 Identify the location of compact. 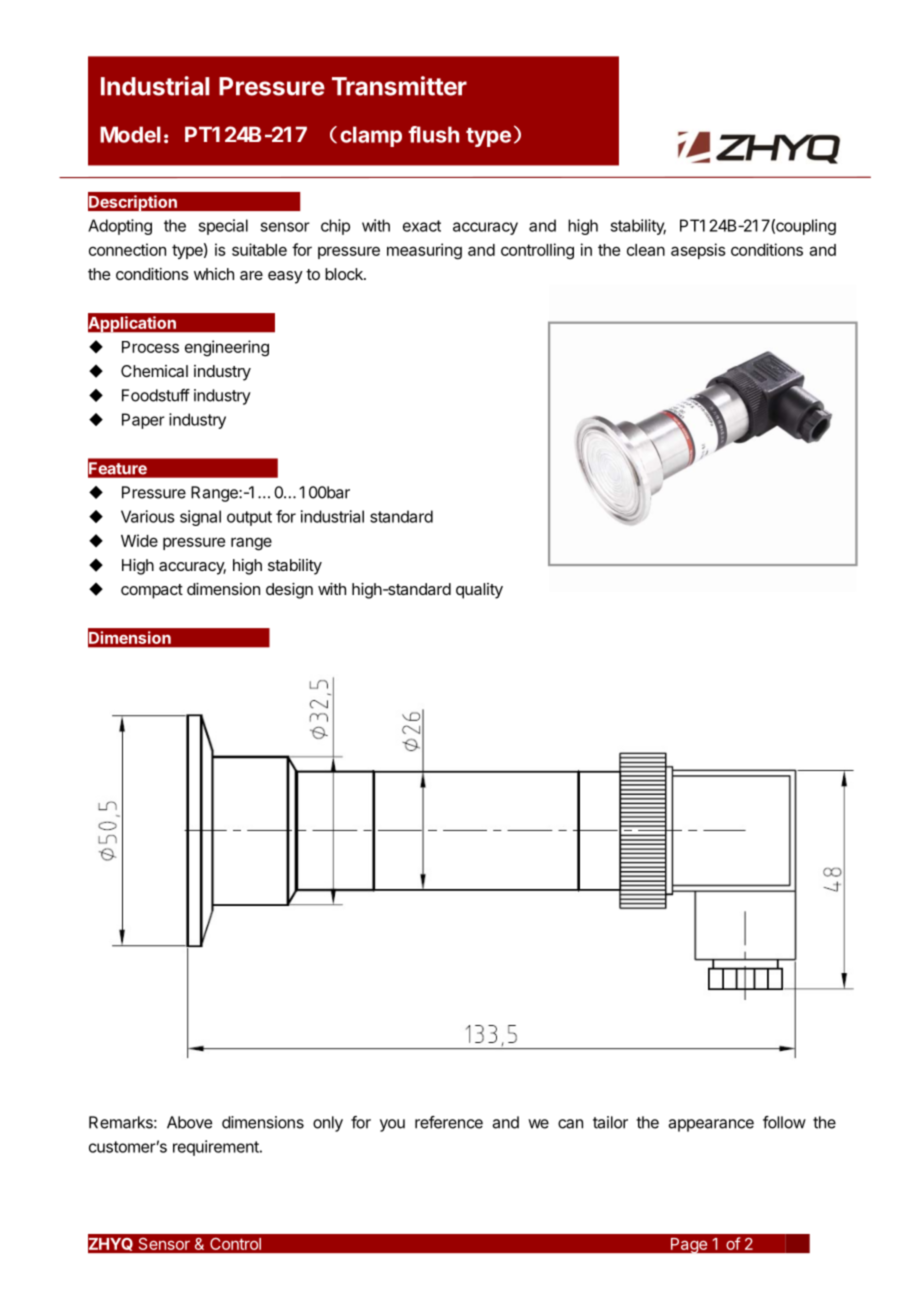
(152, 591).
